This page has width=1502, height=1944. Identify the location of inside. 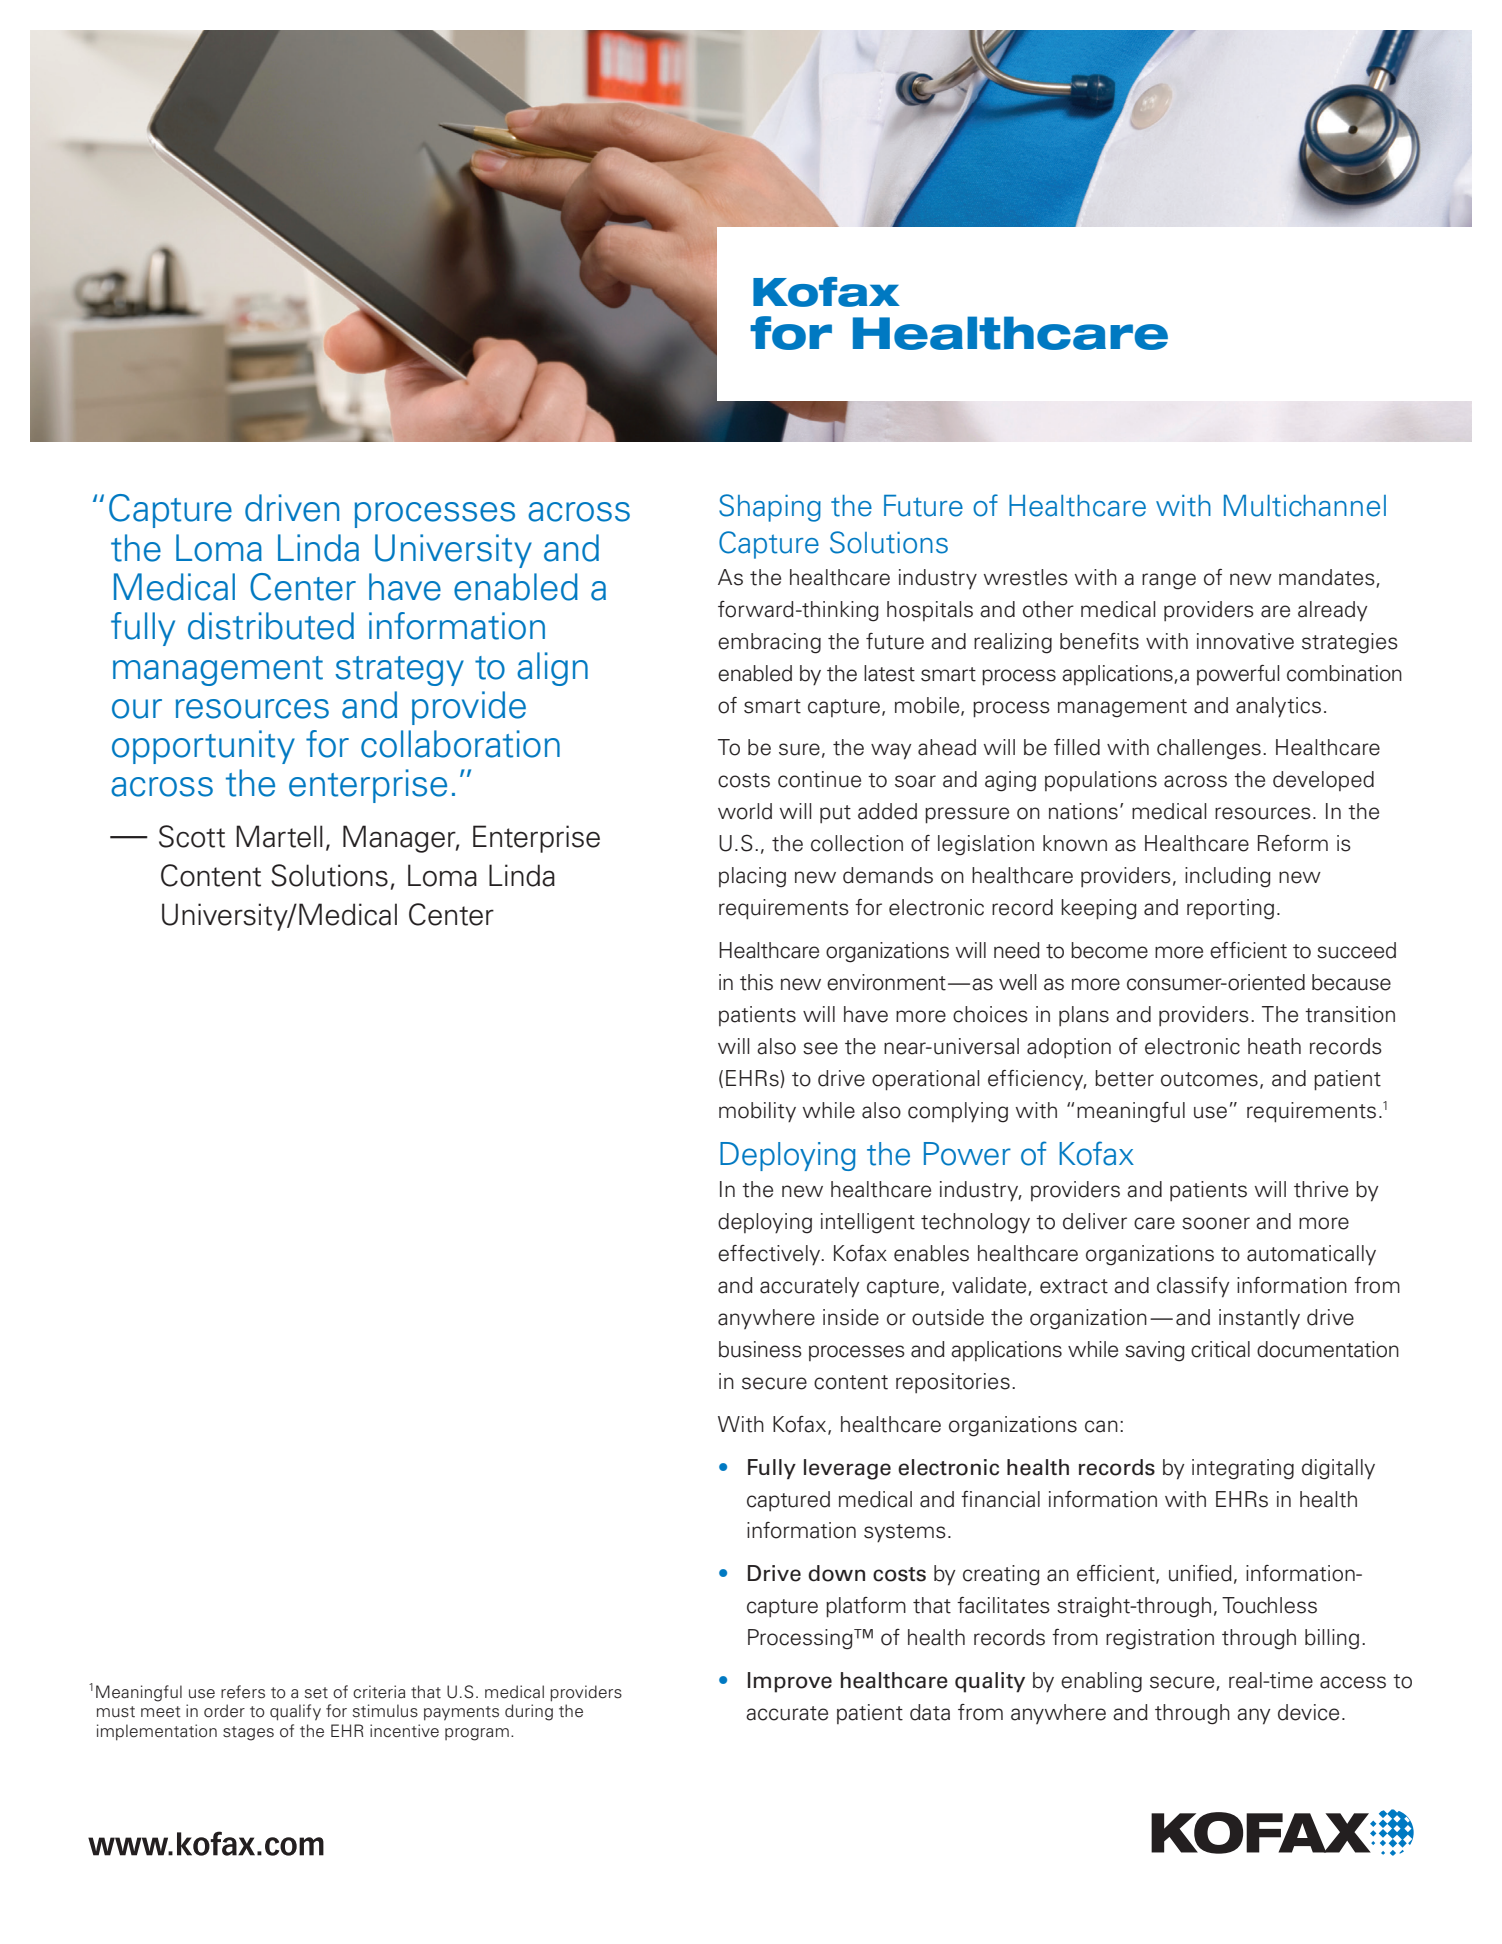
(851, 1317).
